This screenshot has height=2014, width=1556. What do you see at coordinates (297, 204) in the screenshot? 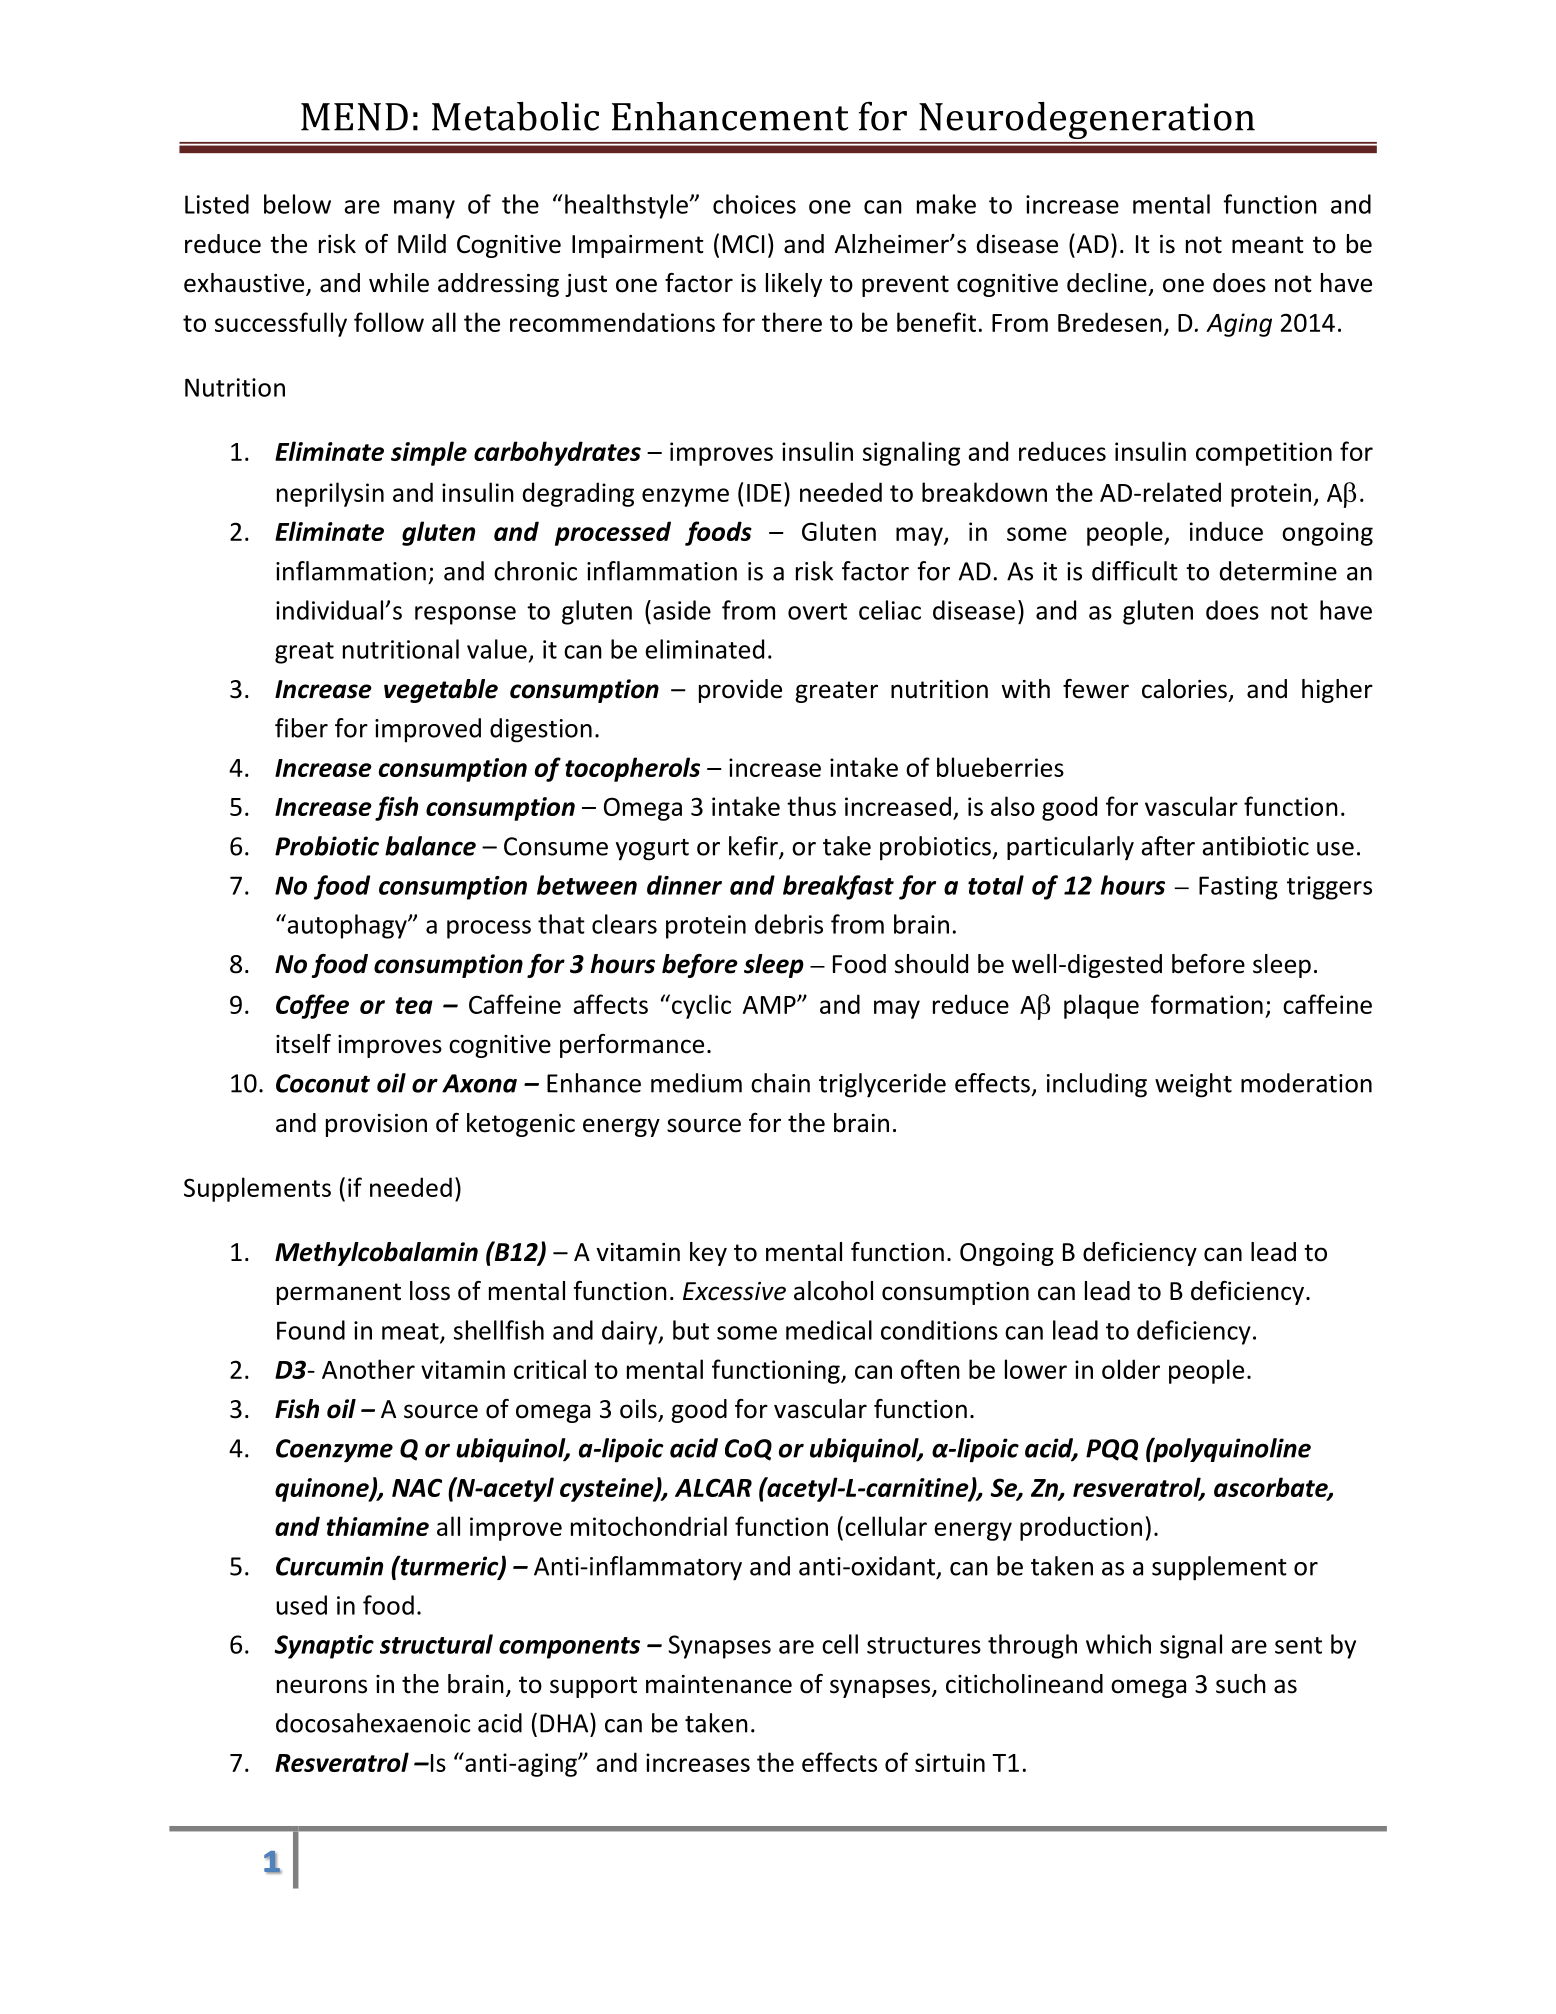
I see `below` at bounding box center [297, 204].
